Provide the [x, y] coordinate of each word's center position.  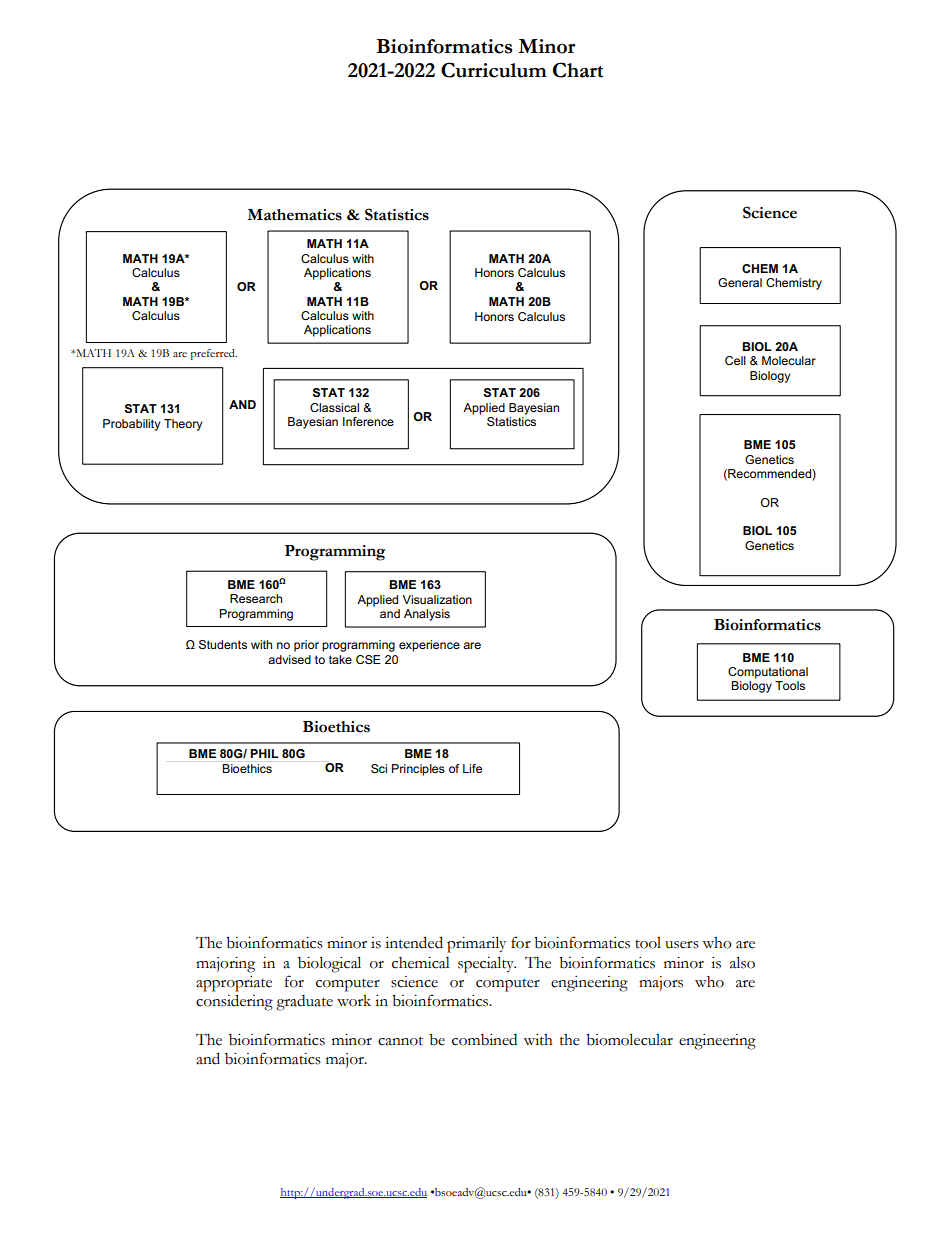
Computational [768, 673]
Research [256, 598]
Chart [578, 70]
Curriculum [494, 70]
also [742, 962]
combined [484, 1040]
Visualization [437, 599]
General [740, 282]
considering [234, 1002]
